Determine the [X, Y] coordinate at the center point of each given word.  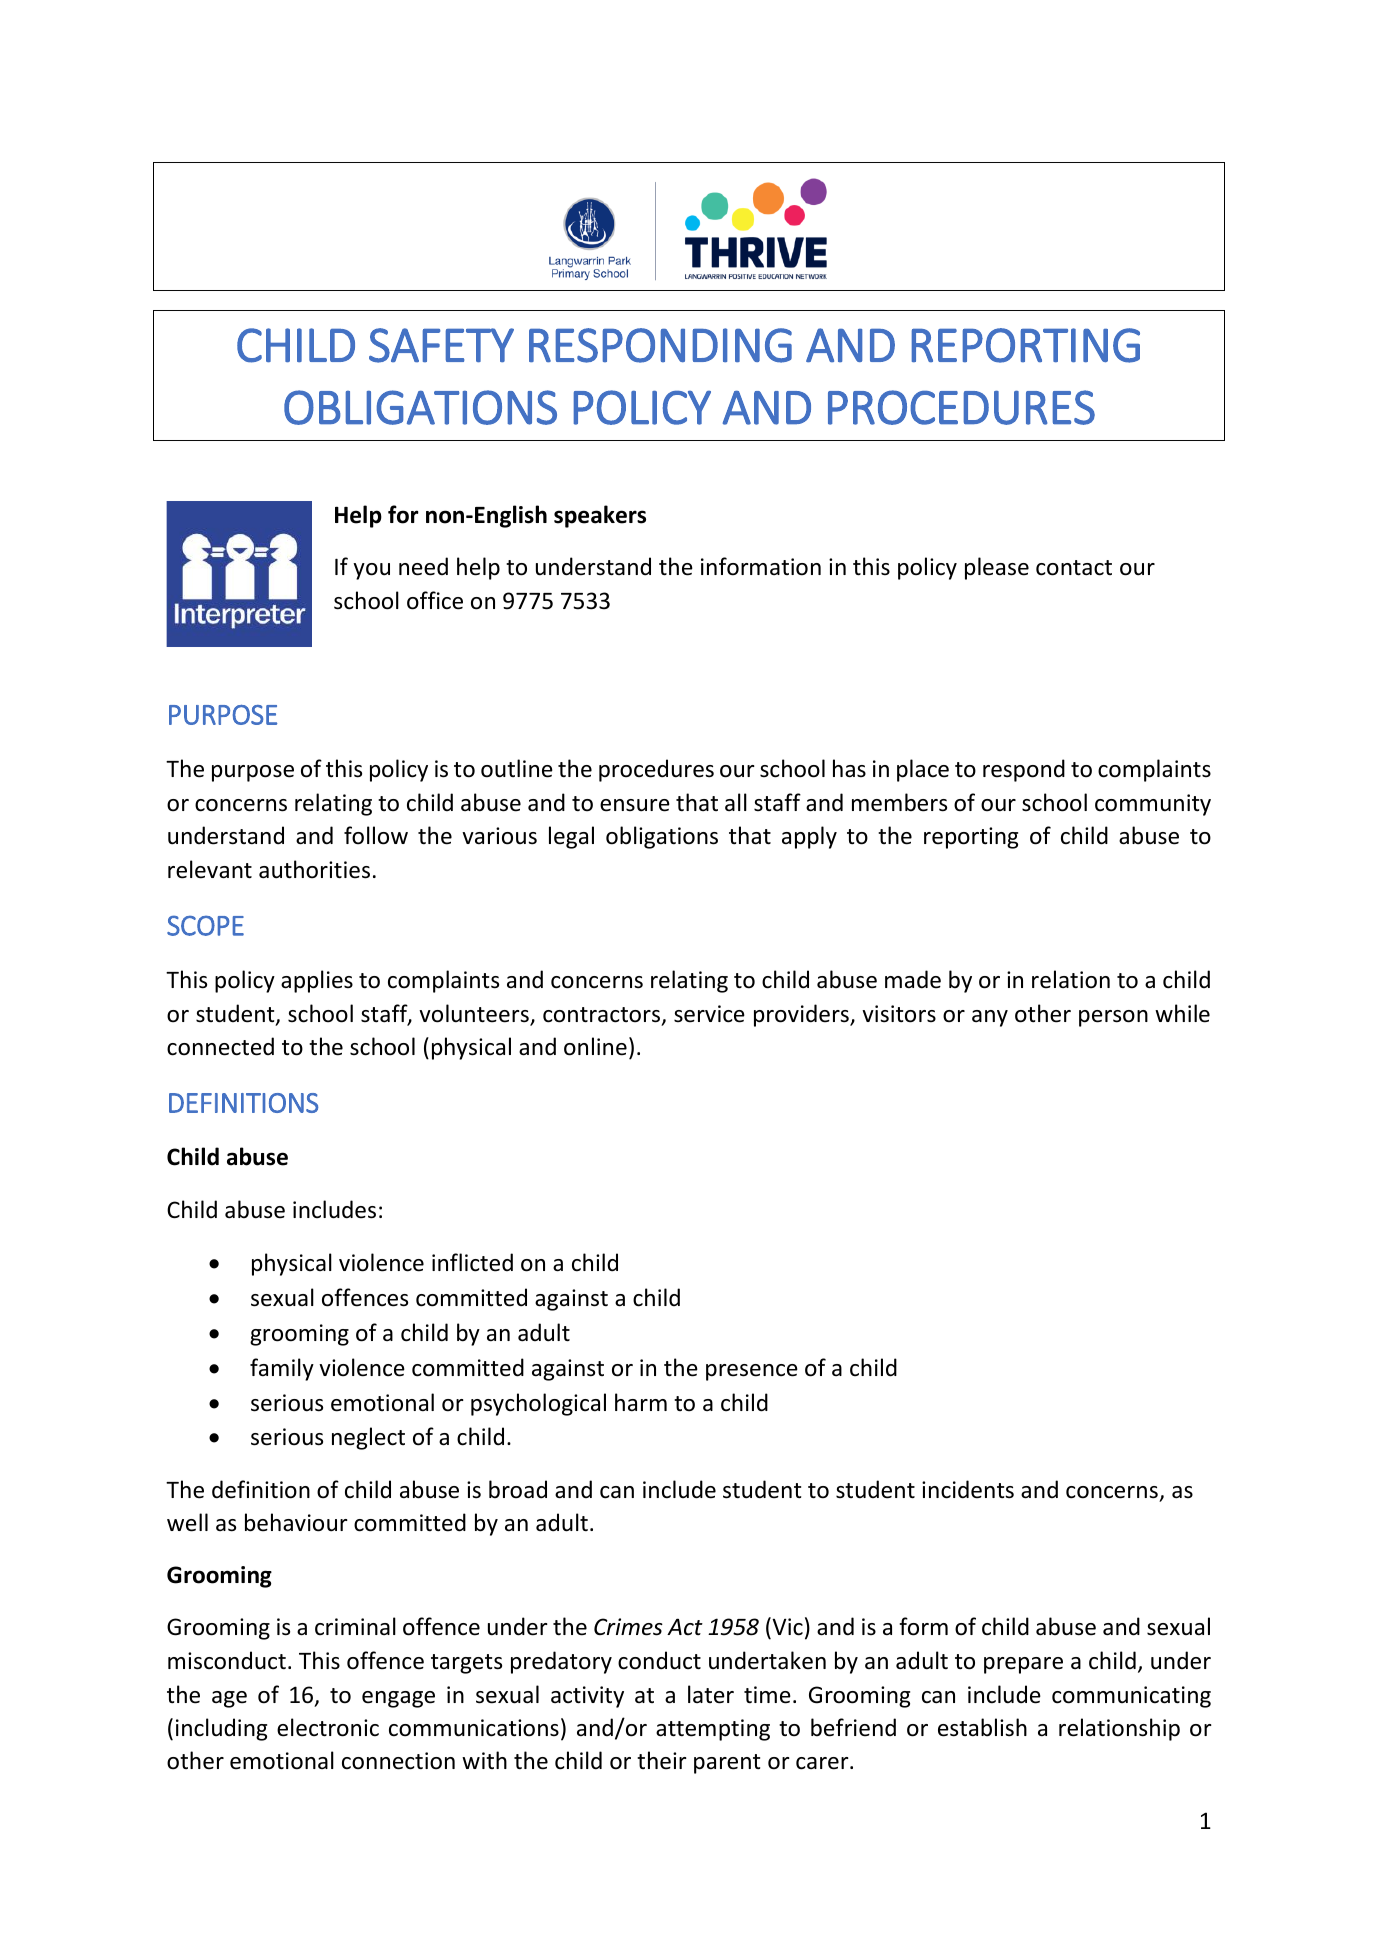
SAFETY [441, 345]
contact [1074, 568]
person [1113, 1018]
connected [220, 1046]
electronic [328, 1727]
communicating [1131, 1697]
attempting [713, 1730]
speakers [600, 516]
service [709, 1014]
